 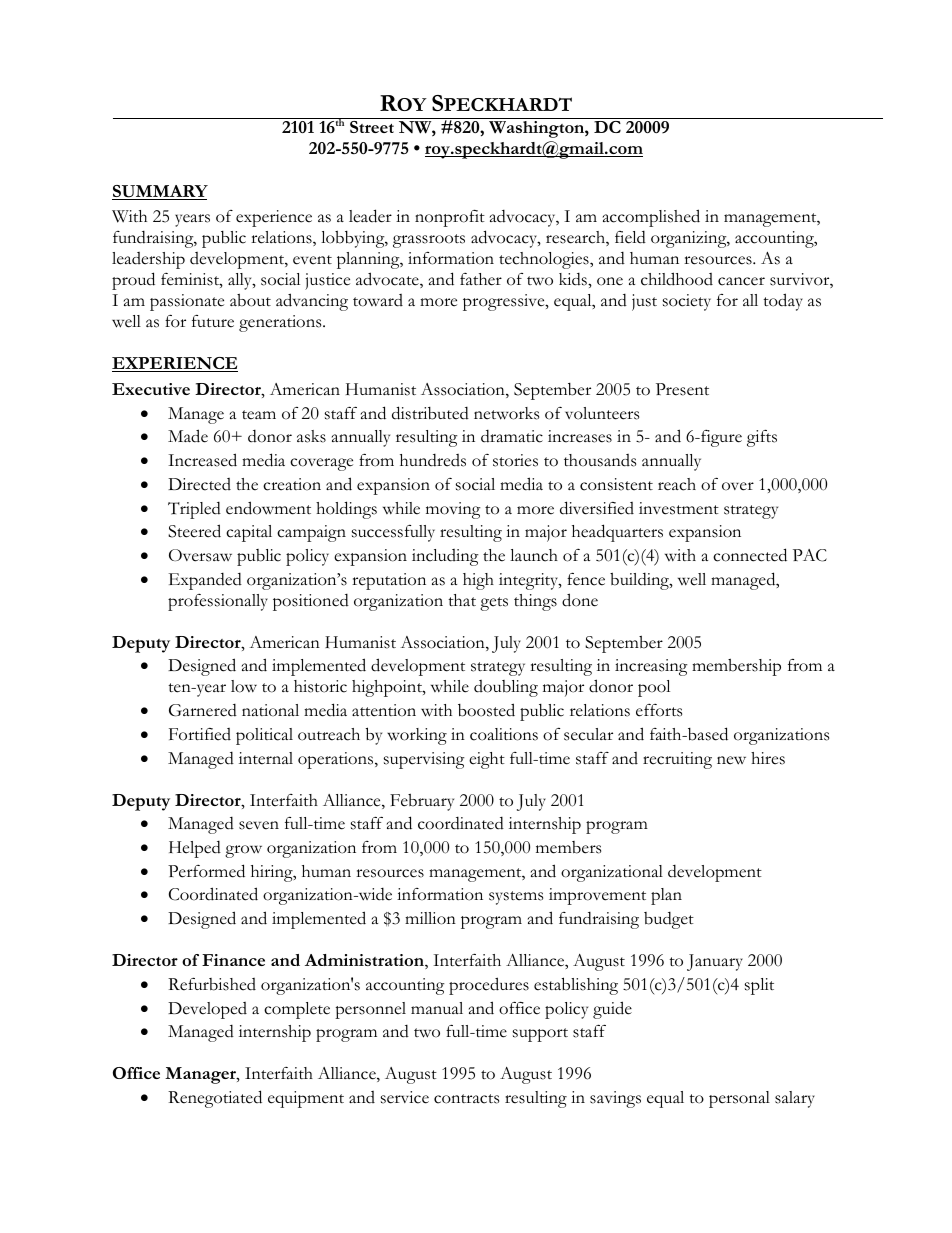 I want to click on contracts, so click(x=466, y=1099).
